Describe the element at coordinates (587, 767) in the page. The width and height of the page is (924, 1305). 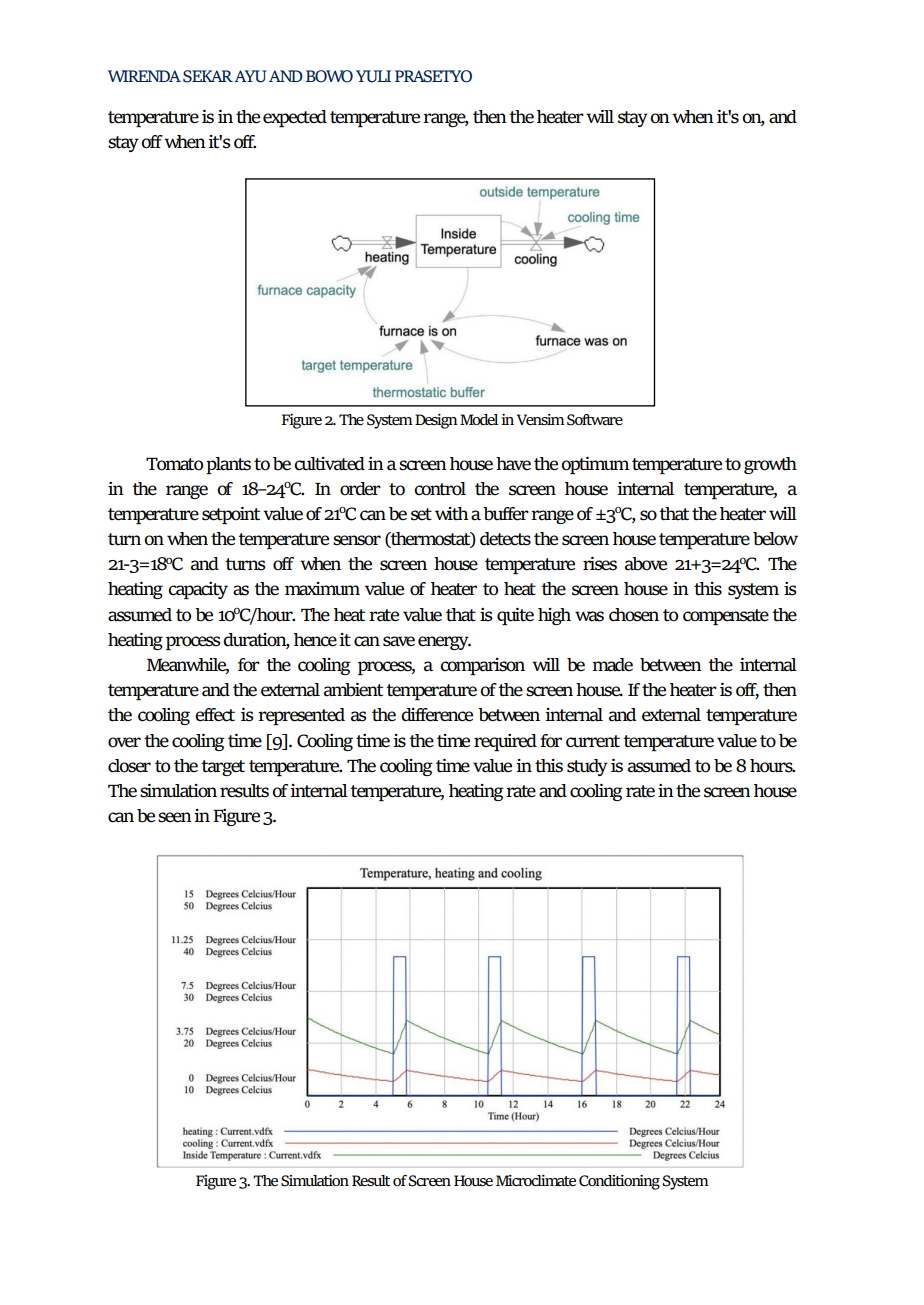
I see `study` at that location.
